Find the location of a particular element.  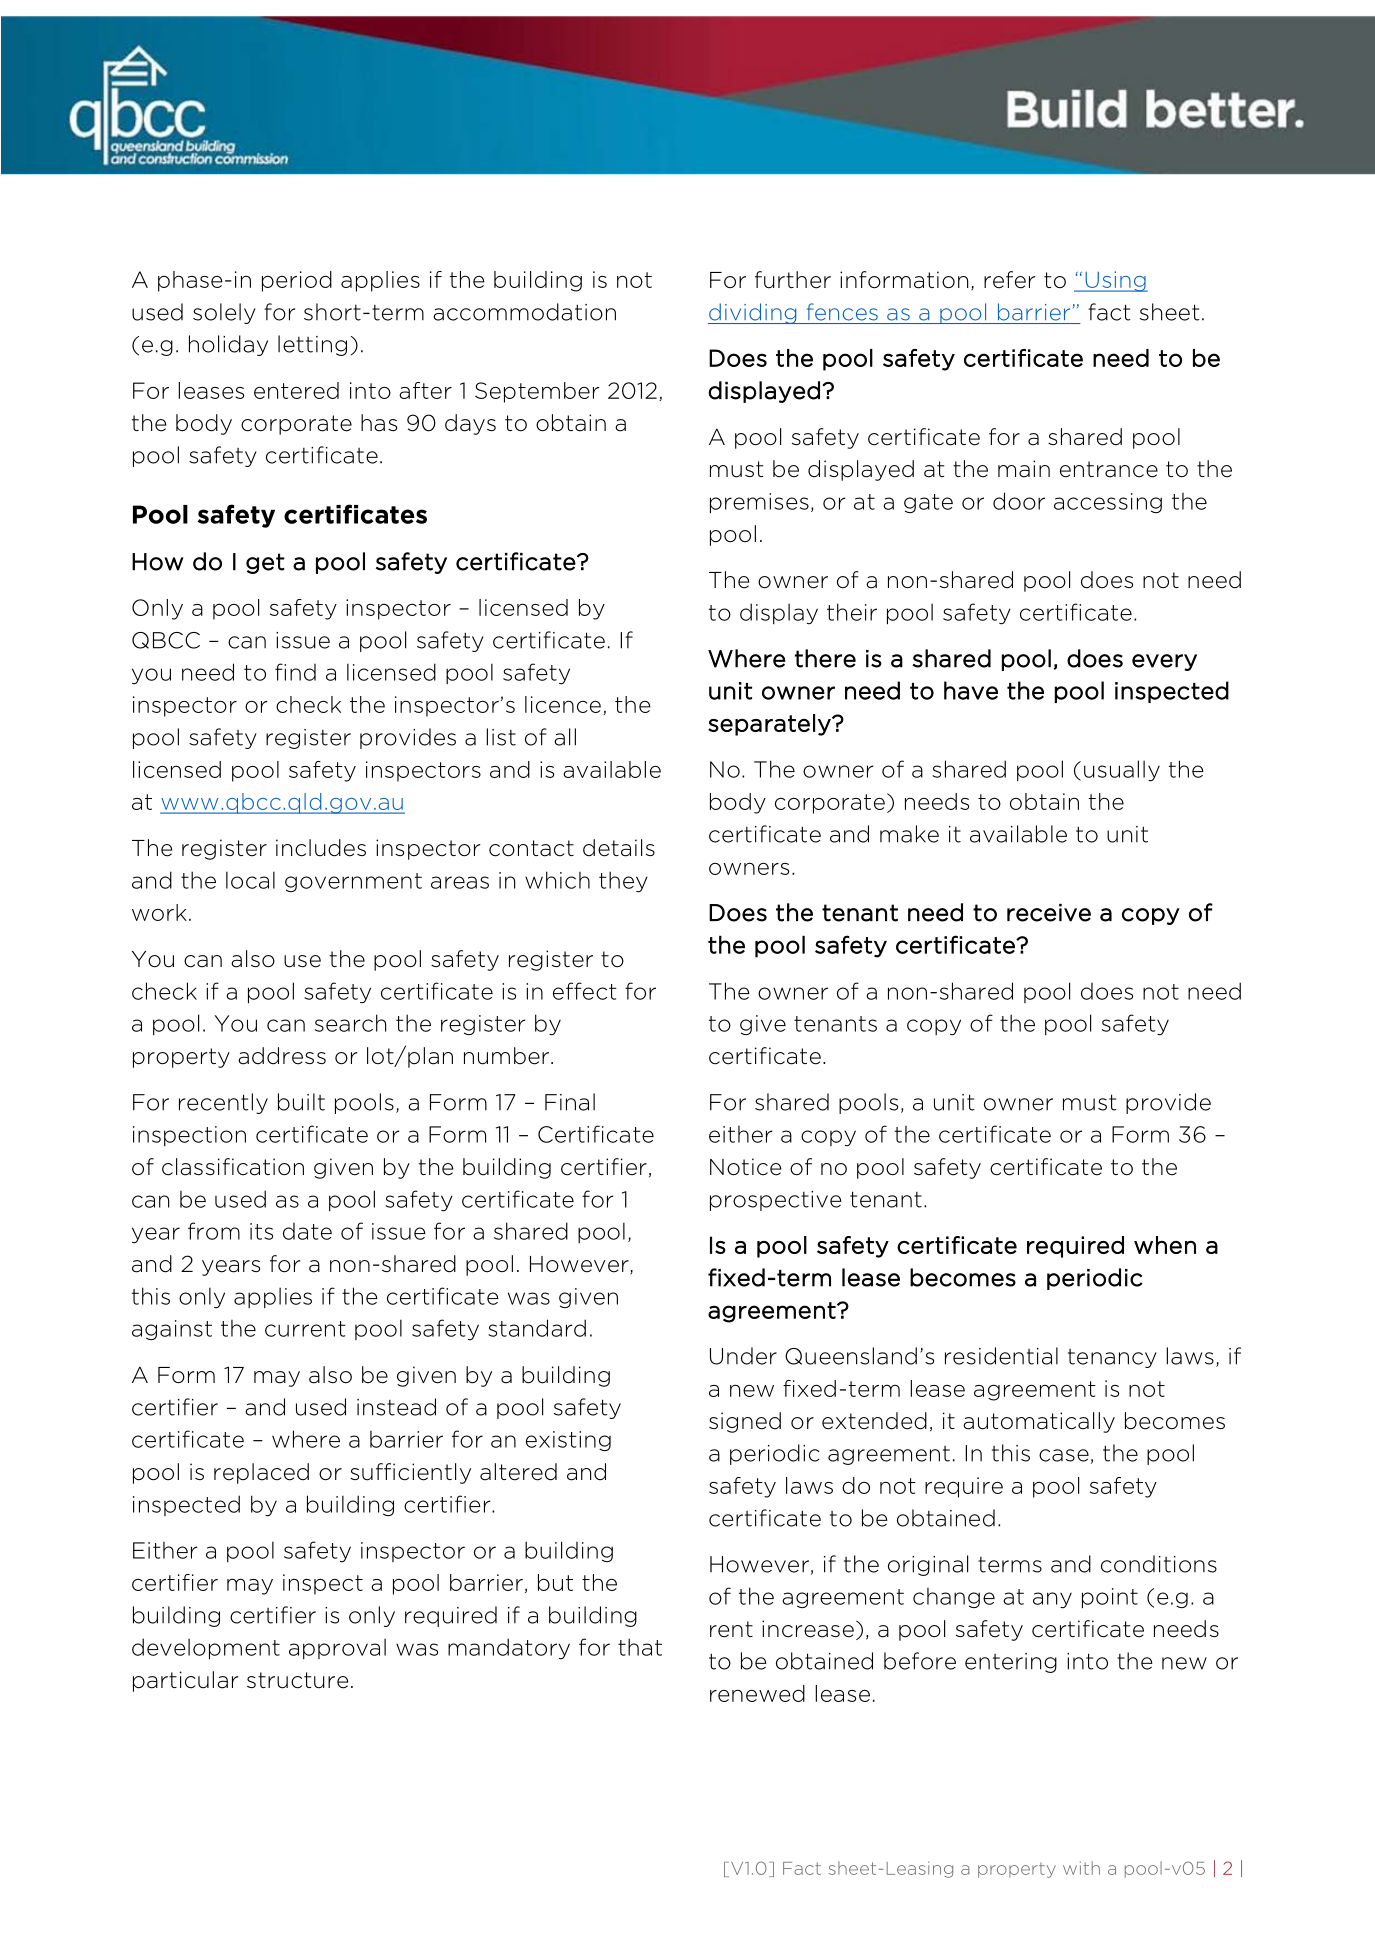

Notice is located at coordinates (745, 1167).
